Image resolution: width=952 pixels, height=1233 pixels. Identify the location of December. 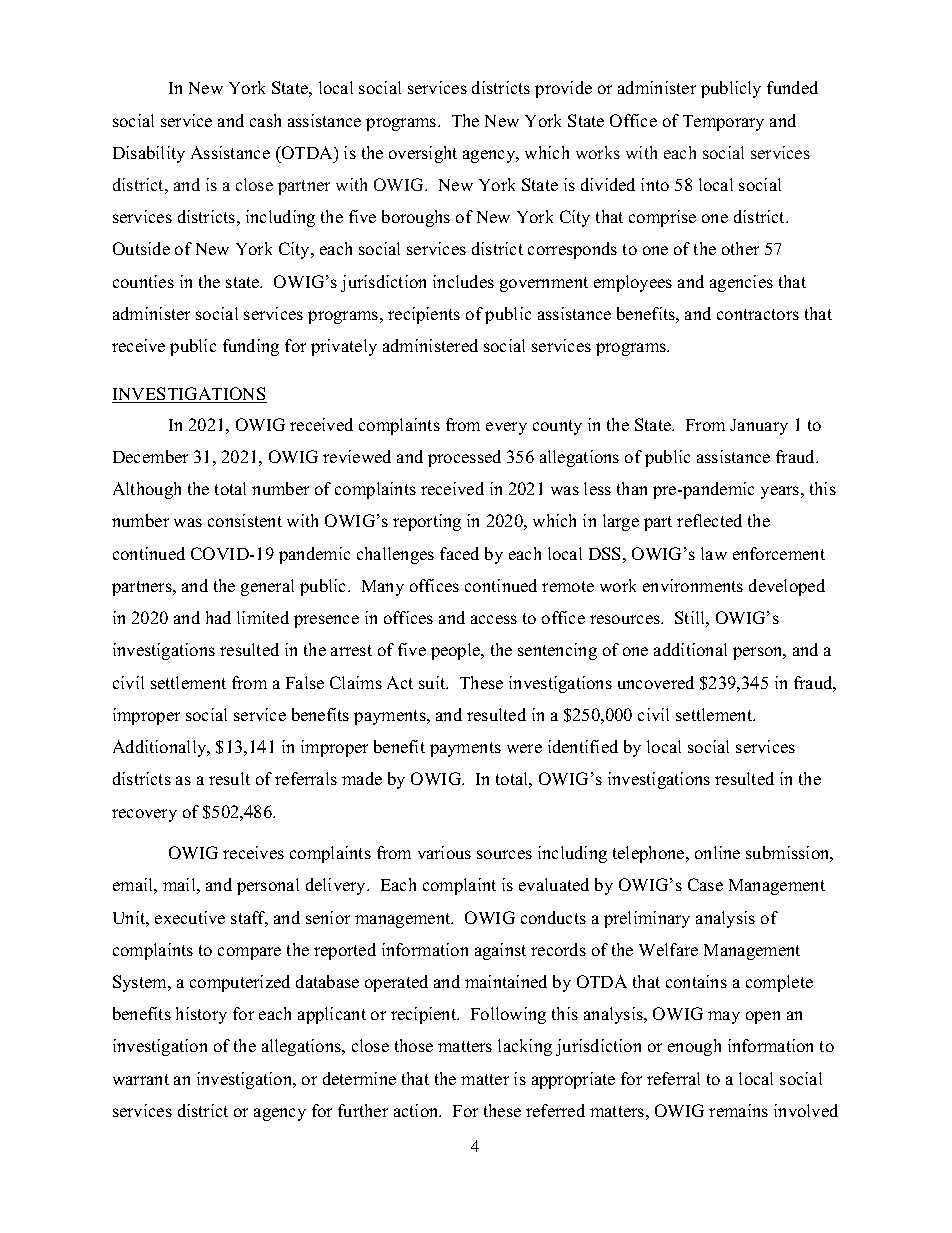
(150, 456).
